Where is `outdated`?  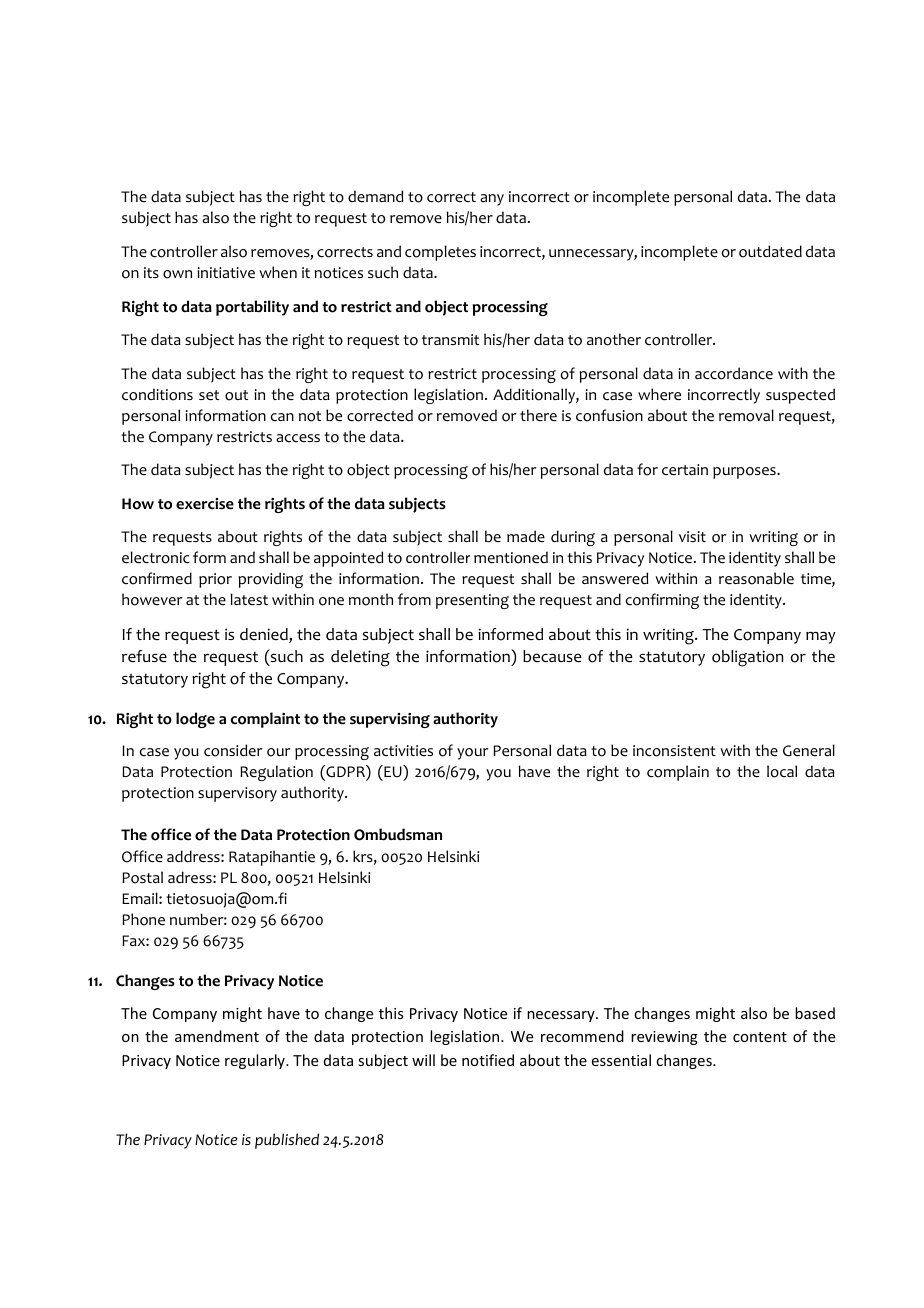 outdated is located at coordinates (770, 251).
